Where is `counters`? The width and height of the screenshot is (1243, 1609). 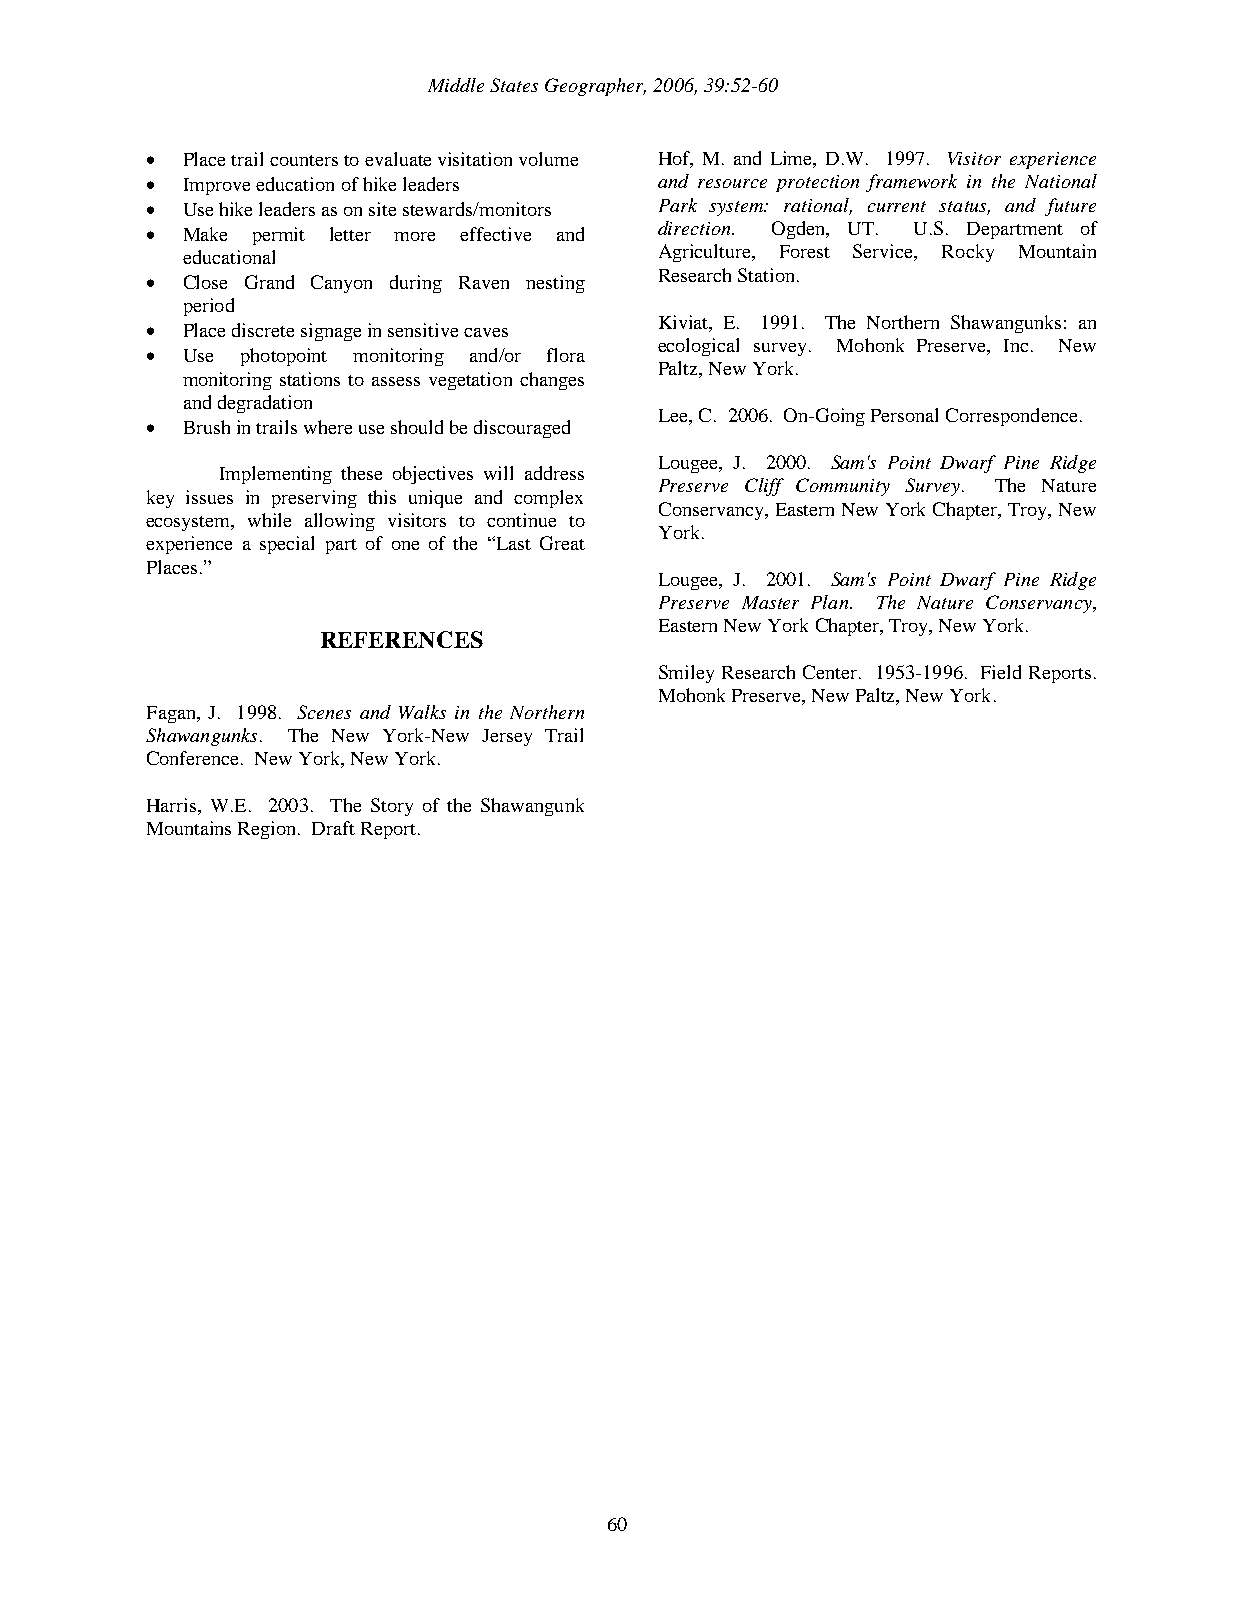 counters is located at coordinates (304, 160).
